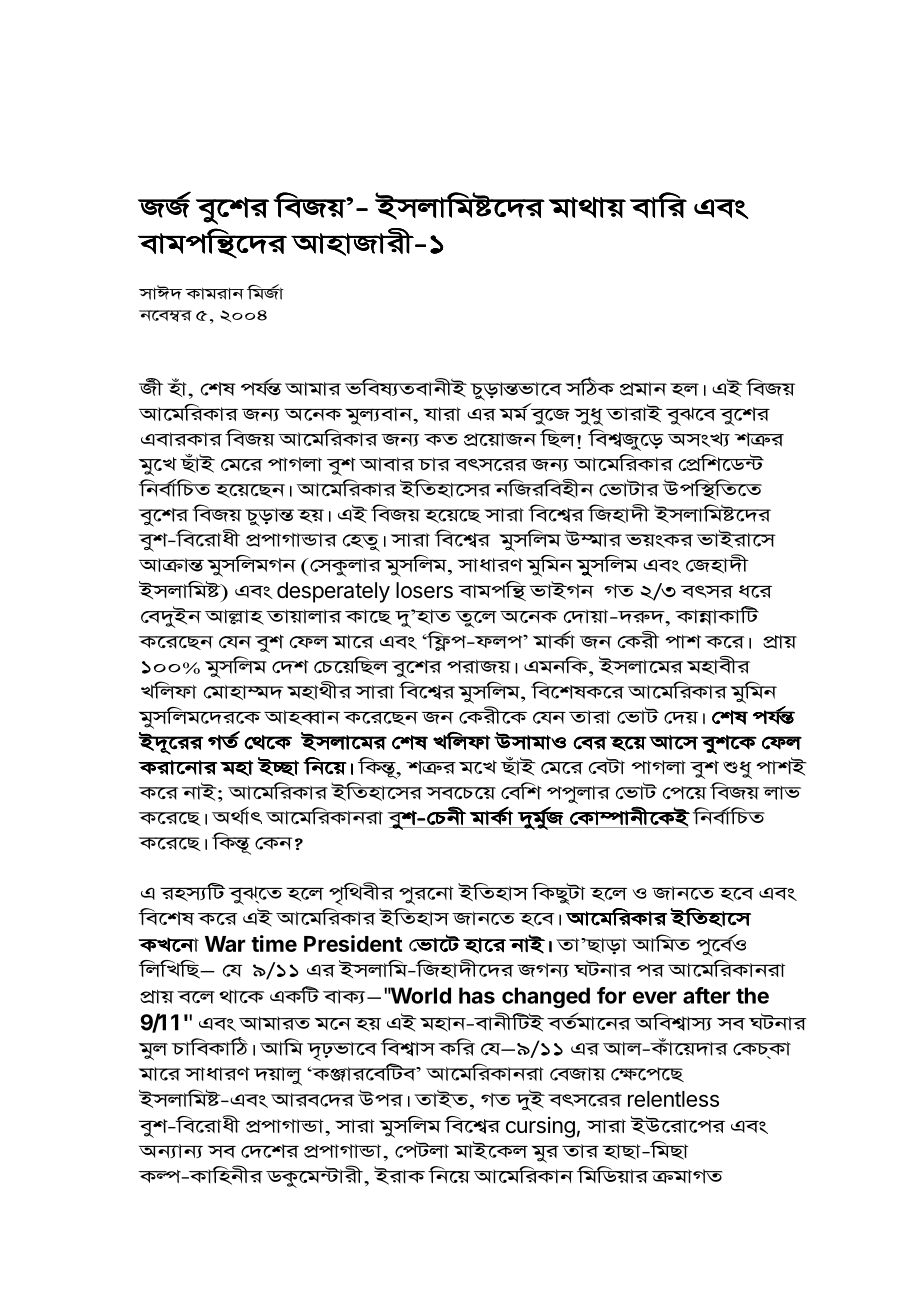 The width and height of the image is (924, 1308). I want to click on for, so click(611, 995).
